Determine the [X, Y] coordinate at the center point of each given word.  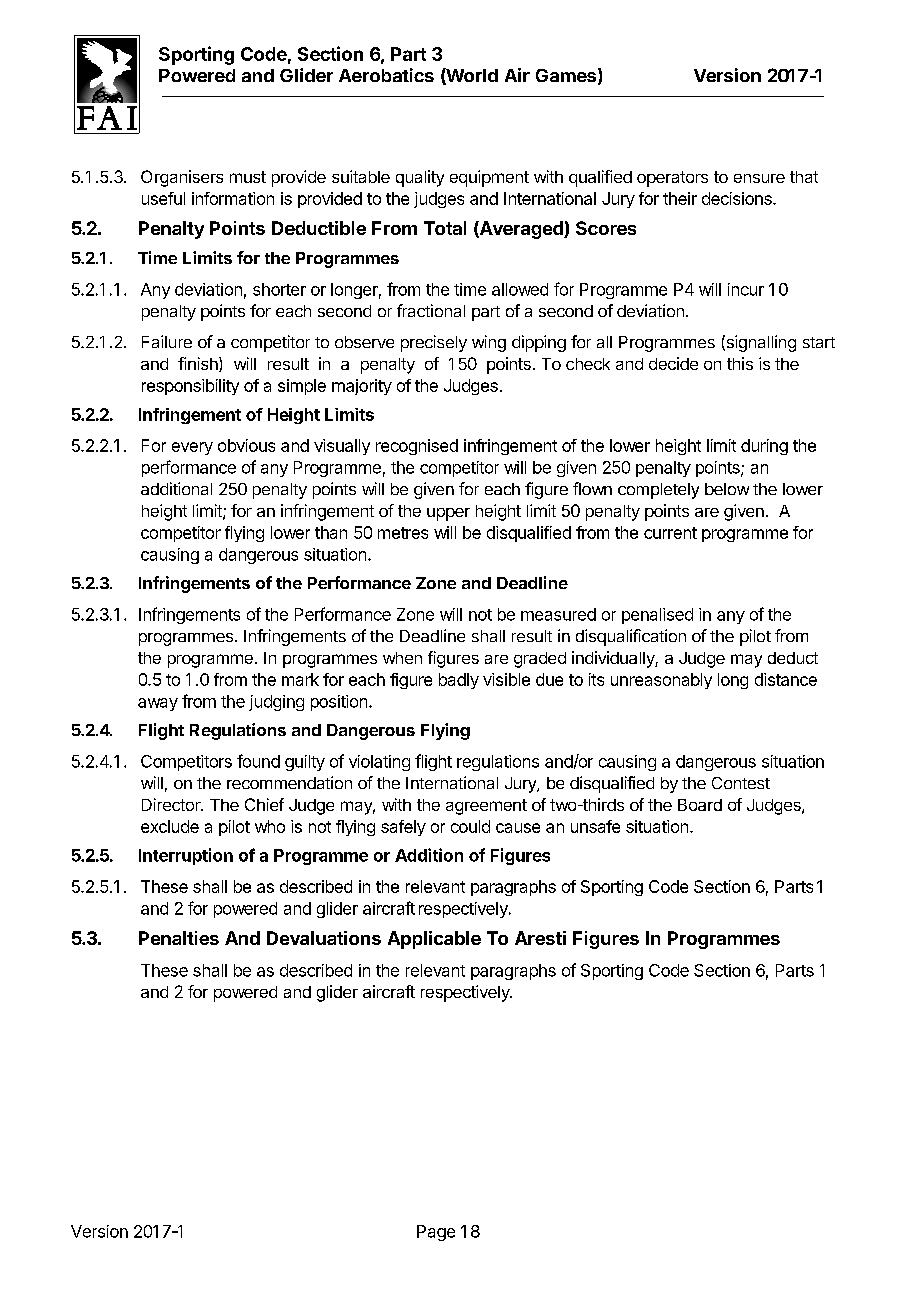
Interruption [186, 856]
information [233, 198]
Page [436, 1233]
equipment [489, 178]
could [470, 826]
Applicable [434, 940]
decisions [738, 198]
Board [700, 805]
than [331, 532]
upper [448, 514]
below [727, 489]
